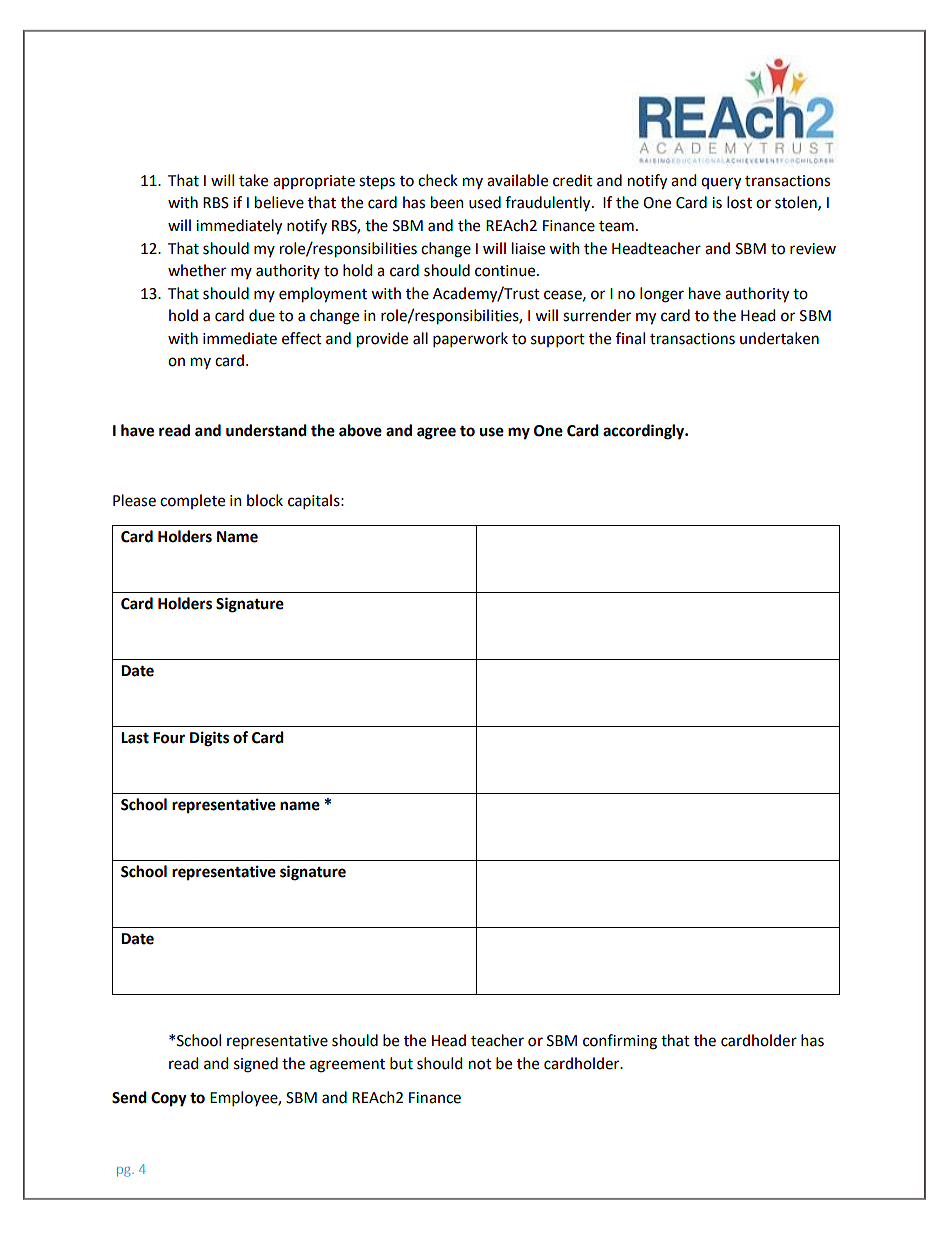  I want to click on above, so click(360, 430).
